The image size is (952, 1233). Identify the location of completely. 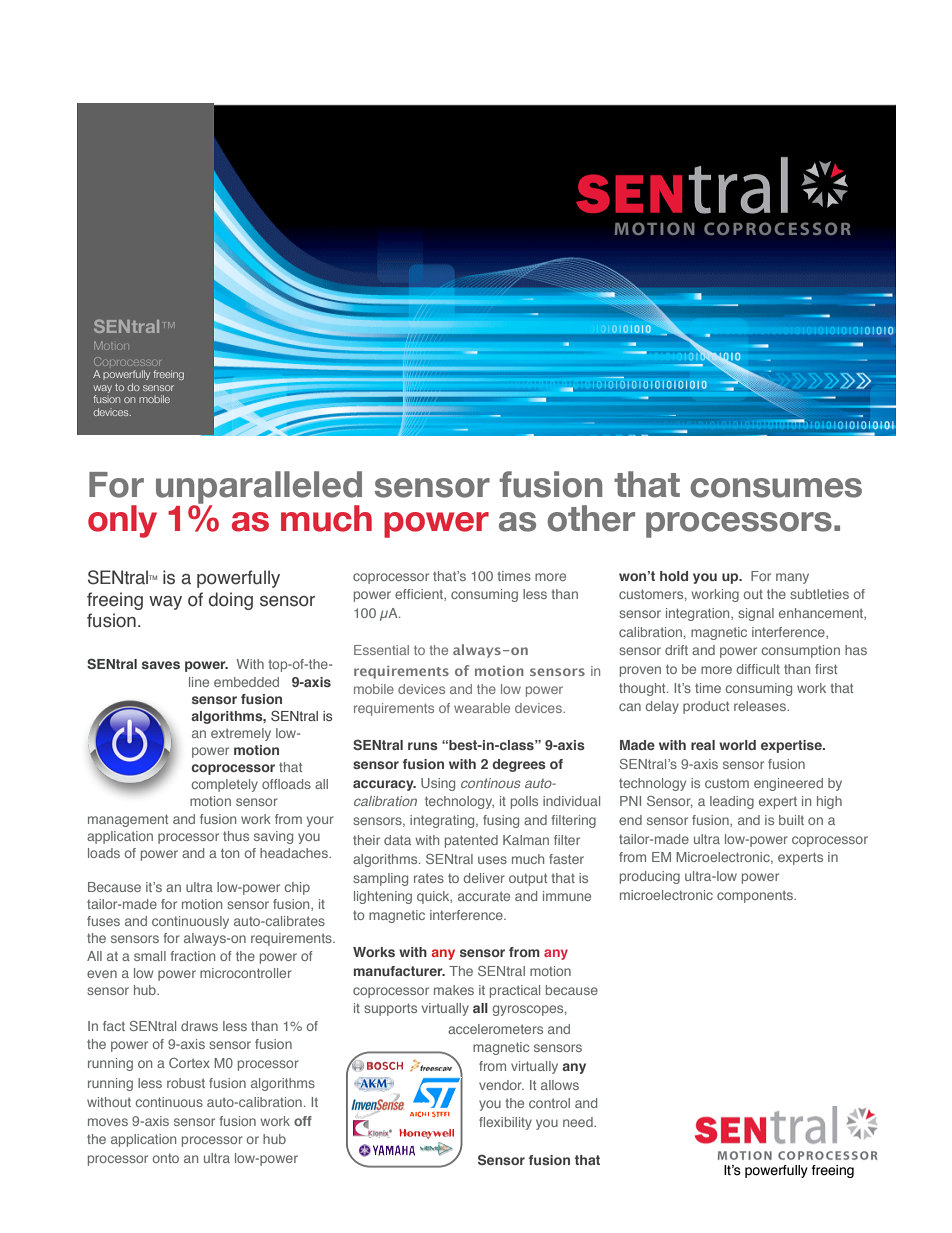
(225, 785).
